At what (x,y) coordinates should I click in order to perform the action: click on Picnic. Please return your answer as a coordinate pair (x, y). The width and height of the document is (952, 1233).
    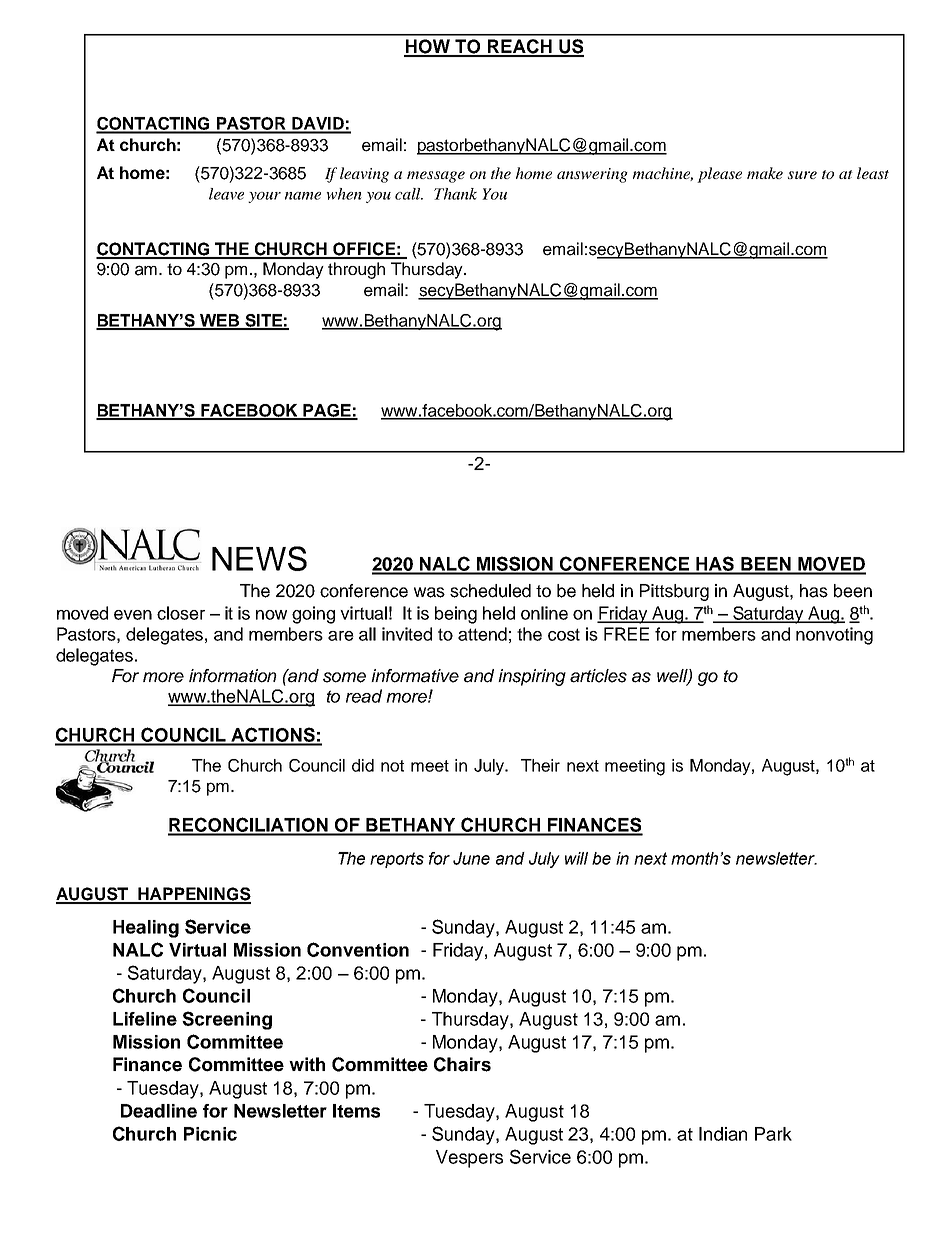
    Looking at the image, I should click on (210, 1134).
